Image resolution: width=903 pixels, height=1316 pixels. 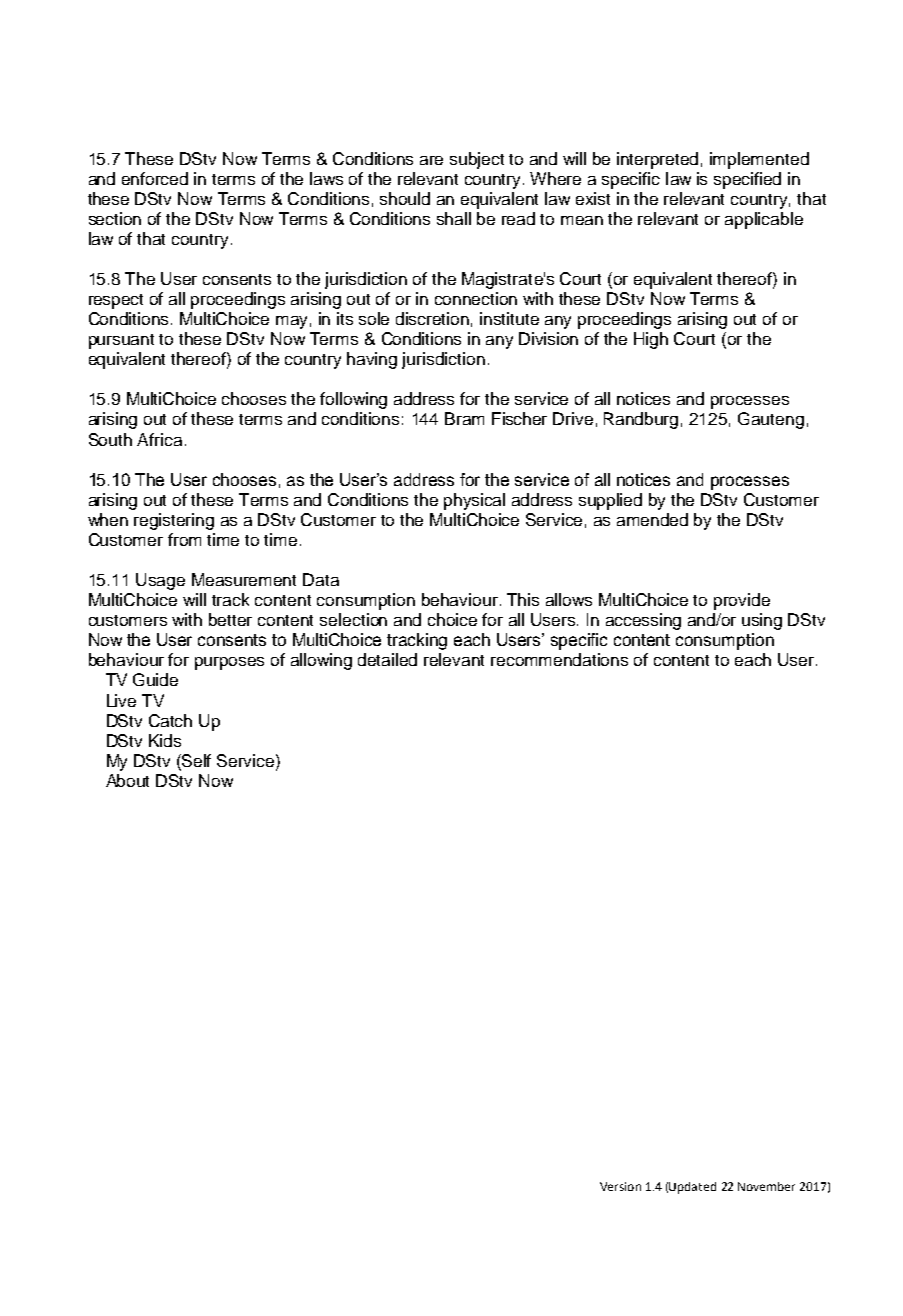 What do you see at coordinates (196, 760) in the screenshot?
I see `Self` at bounding box center [196, 760].
